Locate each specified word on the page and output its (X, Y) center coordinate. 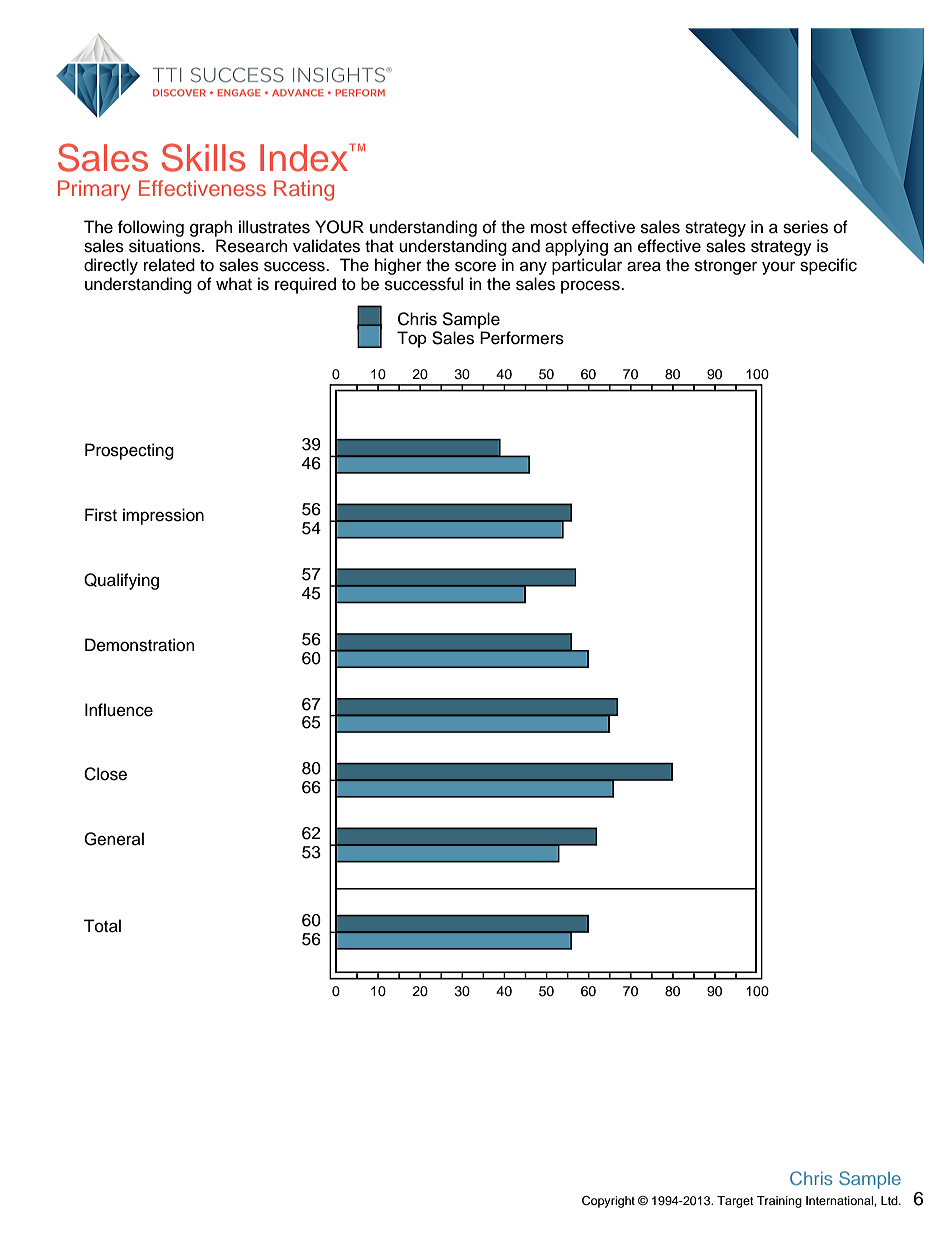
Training (779, 1202)
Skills (203, 157)
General (114, 839)
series (805, 227)
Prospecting (129, 451)
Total (102, 926)
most (549, 228)
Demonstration (140, 645)
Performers (522, 338)
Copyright (608, 1202)
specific (828, 266)
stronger (726, 267)
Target (735, 1202)
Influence (119, 710)
